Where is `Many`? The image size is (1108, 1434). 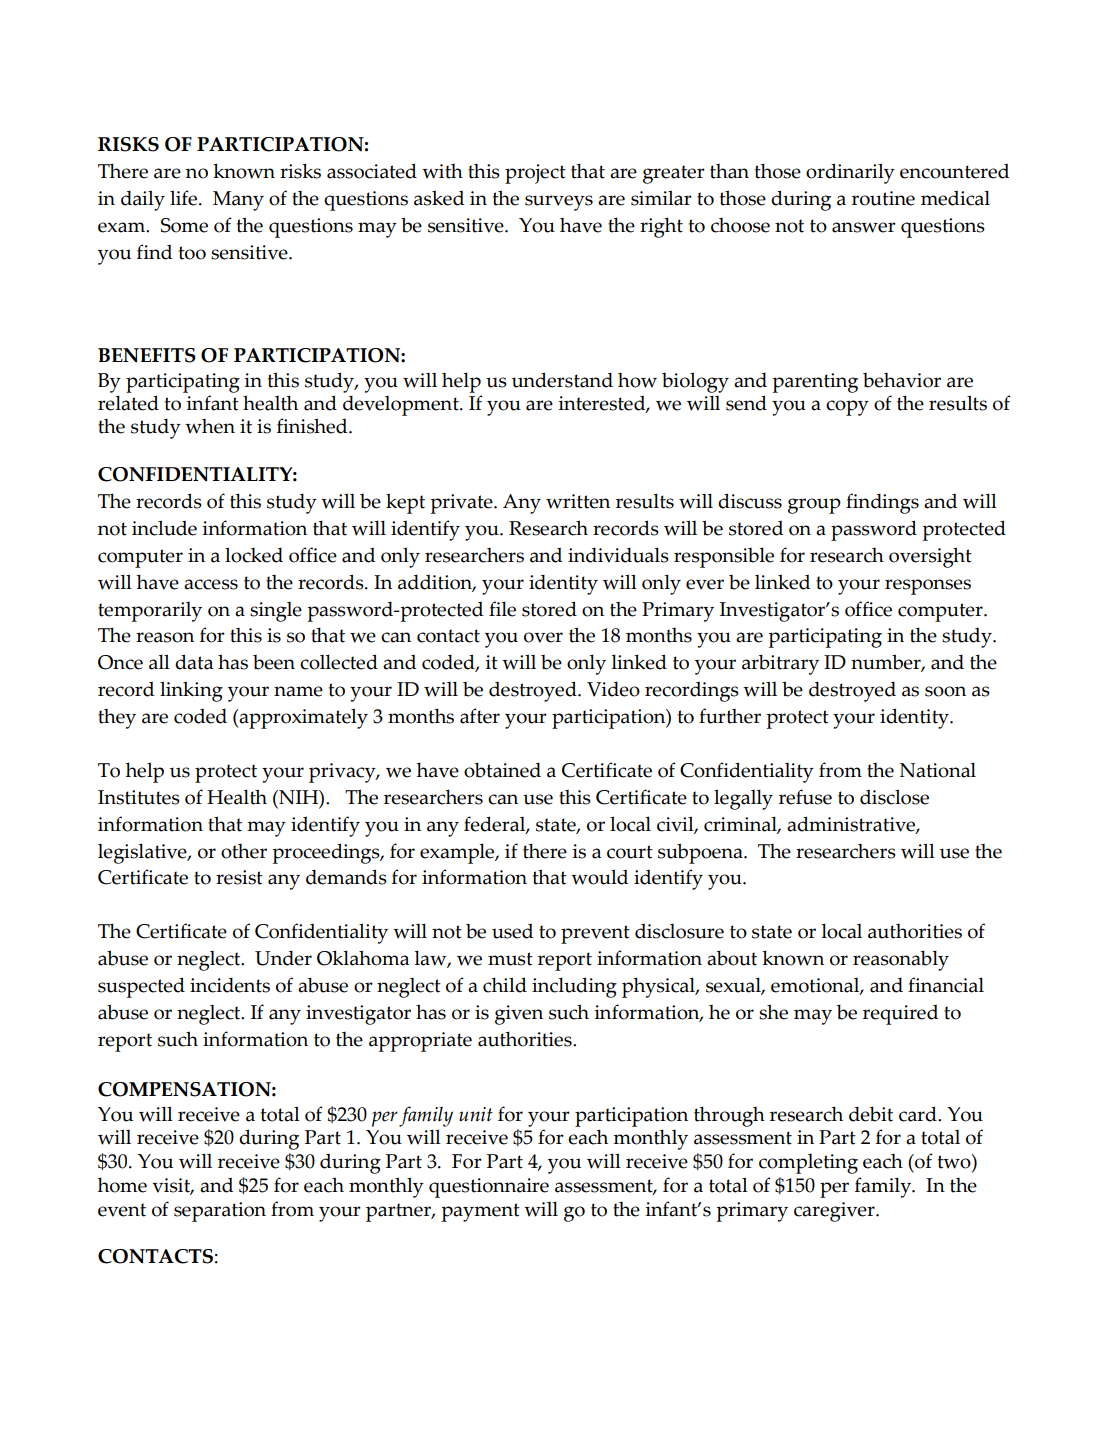 Many is located at coordinates (238, 201).
